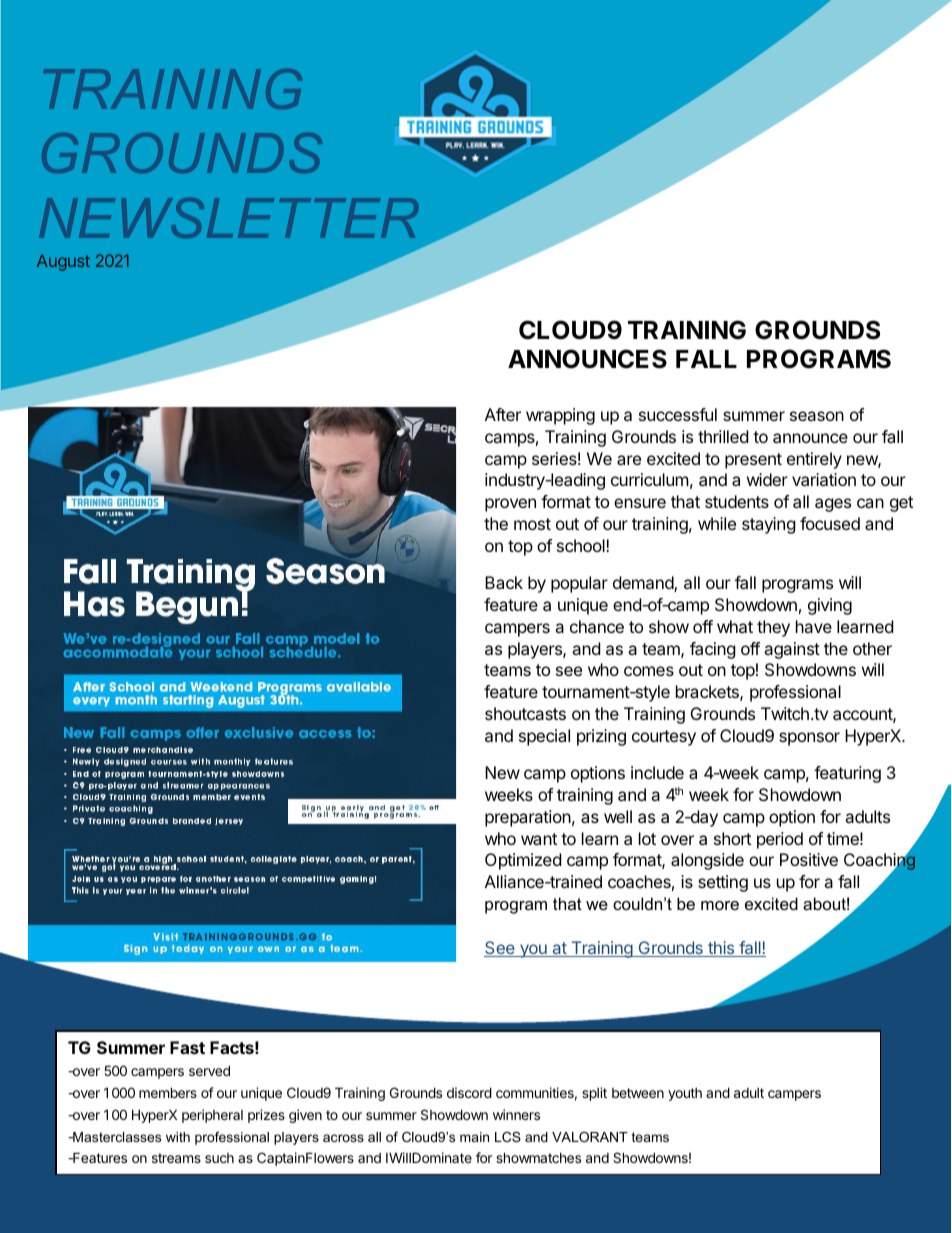  Describe the element at coordinates (504, 582) in the screenshot. I see `Back` at that location.
